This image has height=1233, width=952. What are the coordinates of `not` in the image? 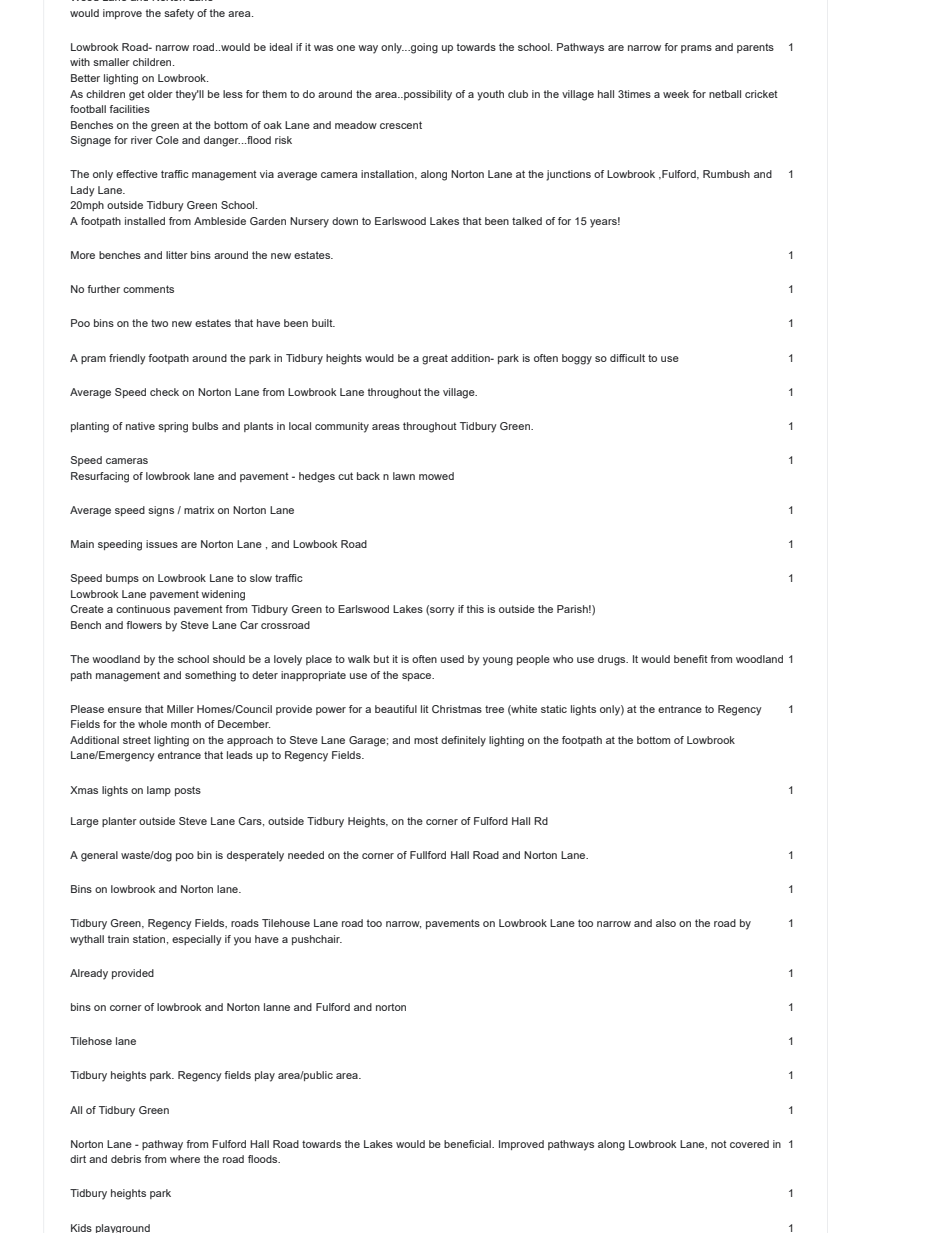 It's located at (719, 1144).
